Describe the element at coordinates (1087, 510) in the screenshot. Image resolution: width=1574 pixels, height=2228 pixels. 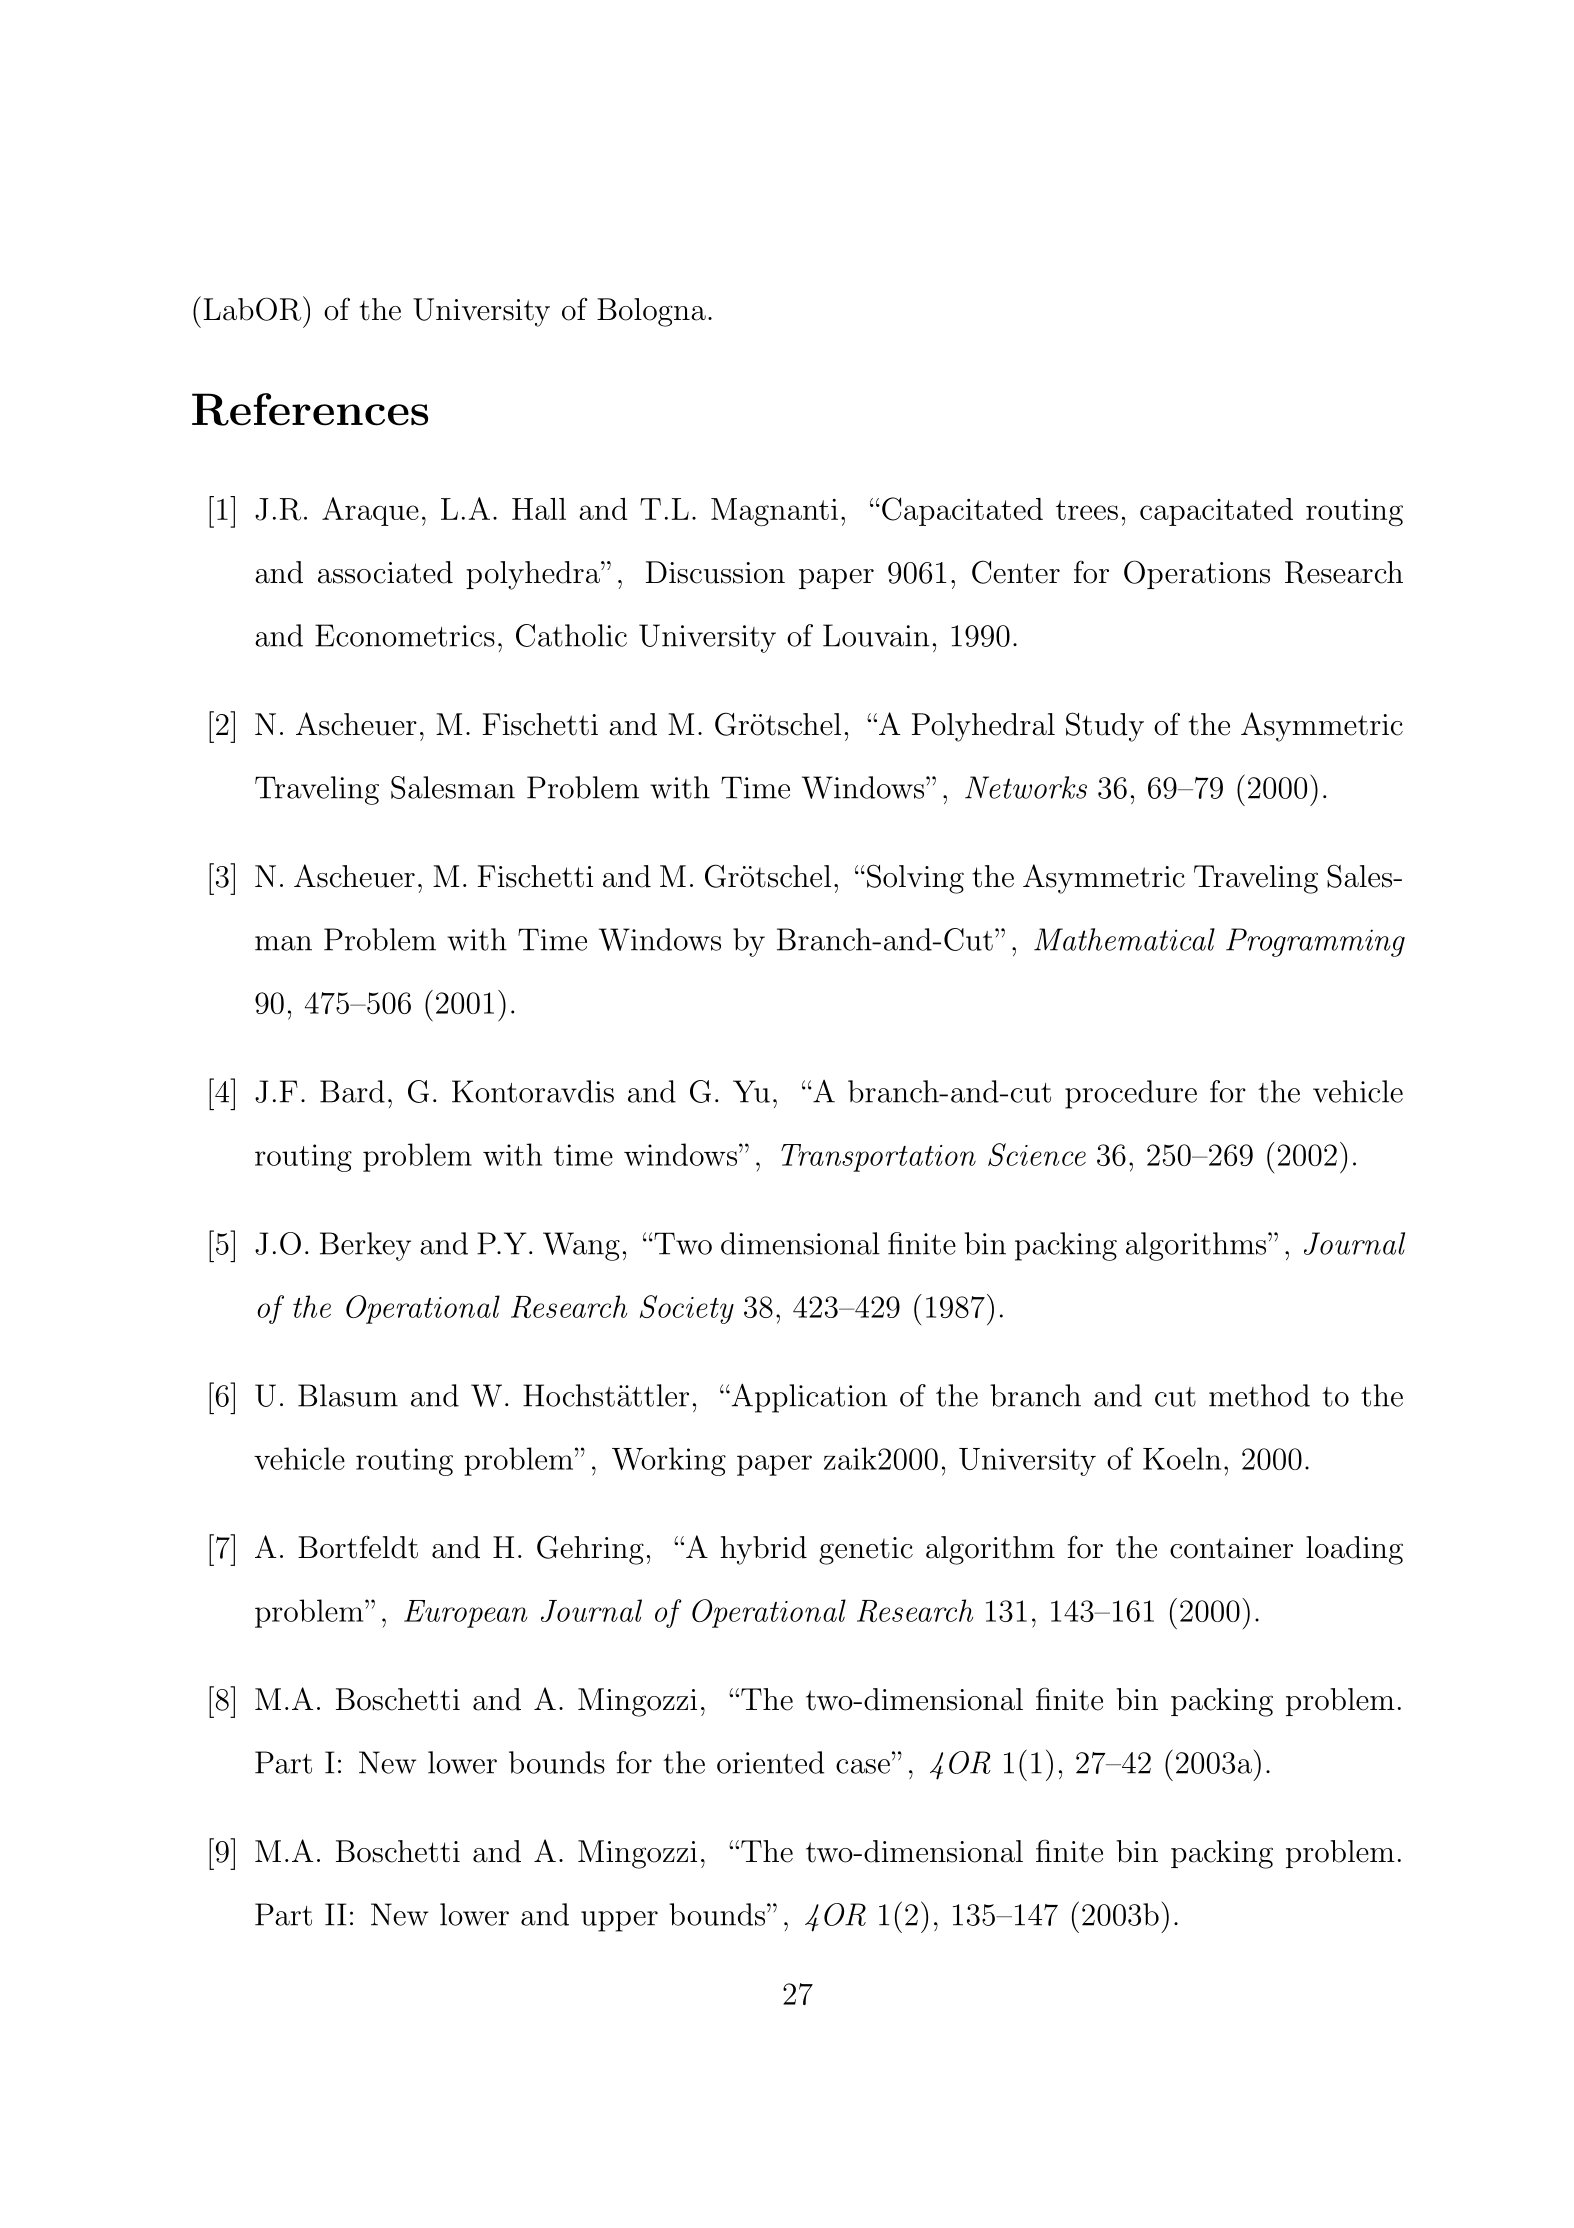
I see `trees` at that location.
